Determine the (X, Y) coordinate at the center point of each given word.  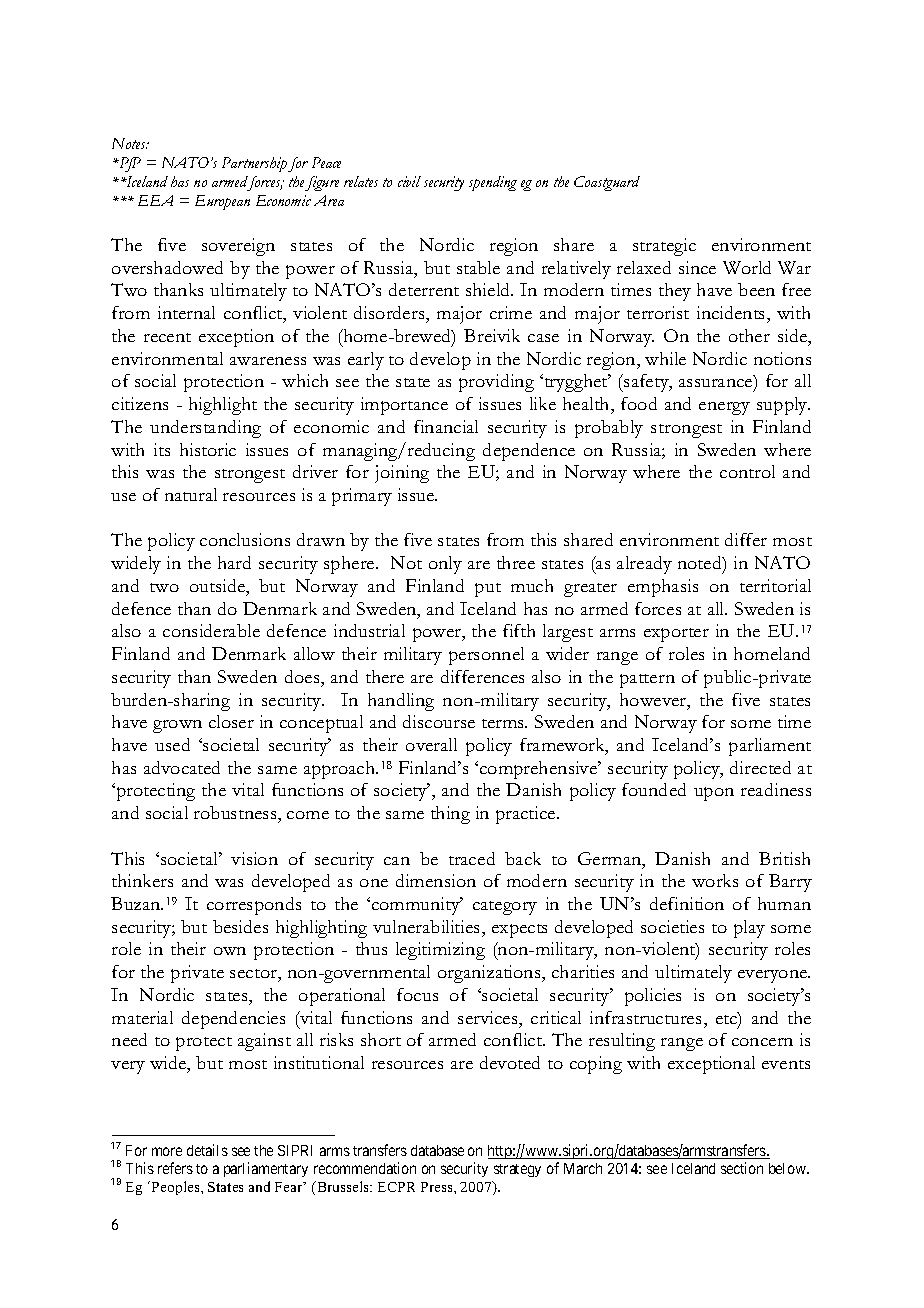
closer (231, 721)
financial (446, 426)
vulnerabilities (428, 926)
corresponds (254, 906)
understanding (205, 429)
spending (493, 183)
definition (687, 903)
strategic (664, 247)
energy (724, 408)
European (222, 202)
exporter (676, 635)
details (207, 1150)
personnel (486, 656)
